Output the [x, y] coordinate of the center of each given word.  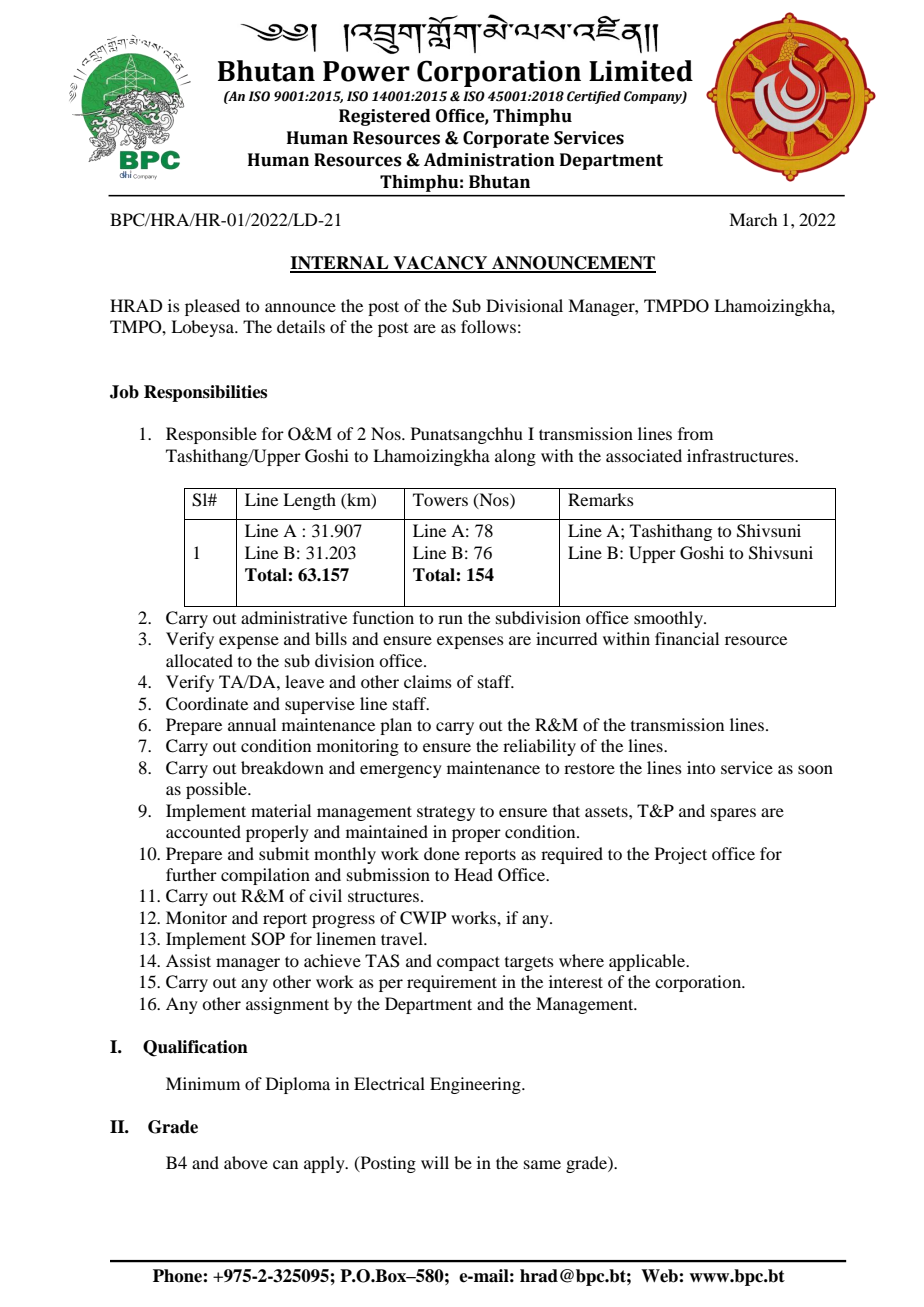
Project [681, 855]
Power [366, 71]
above [246, 1162]
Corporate [506, 139]
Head [473, 874]
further [191, 874]
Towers [440, 499]
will [435, 1162]
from [695, 433]
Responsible [211, 435]
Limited [641, 71]
